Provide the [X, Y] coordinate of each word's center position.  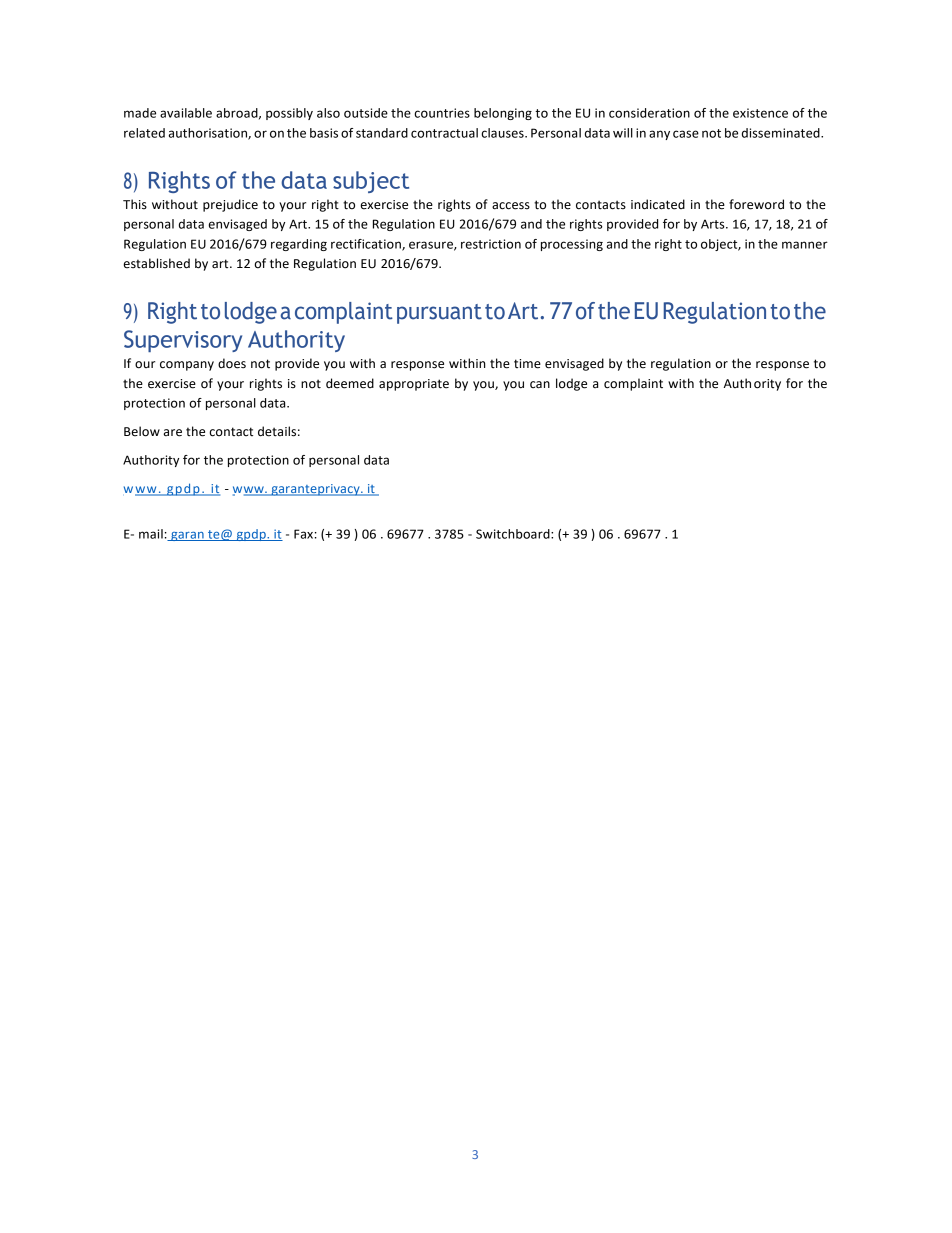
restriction [491, 244]
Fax [303, 534]
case [686, 134]
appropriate [414, 385]
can [540, 385]
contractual [444, 133]
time [527, 364]
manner [805, 245]
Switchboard [514, 534]
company [187, 366]
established [156, 263]
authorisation [209, 134]
